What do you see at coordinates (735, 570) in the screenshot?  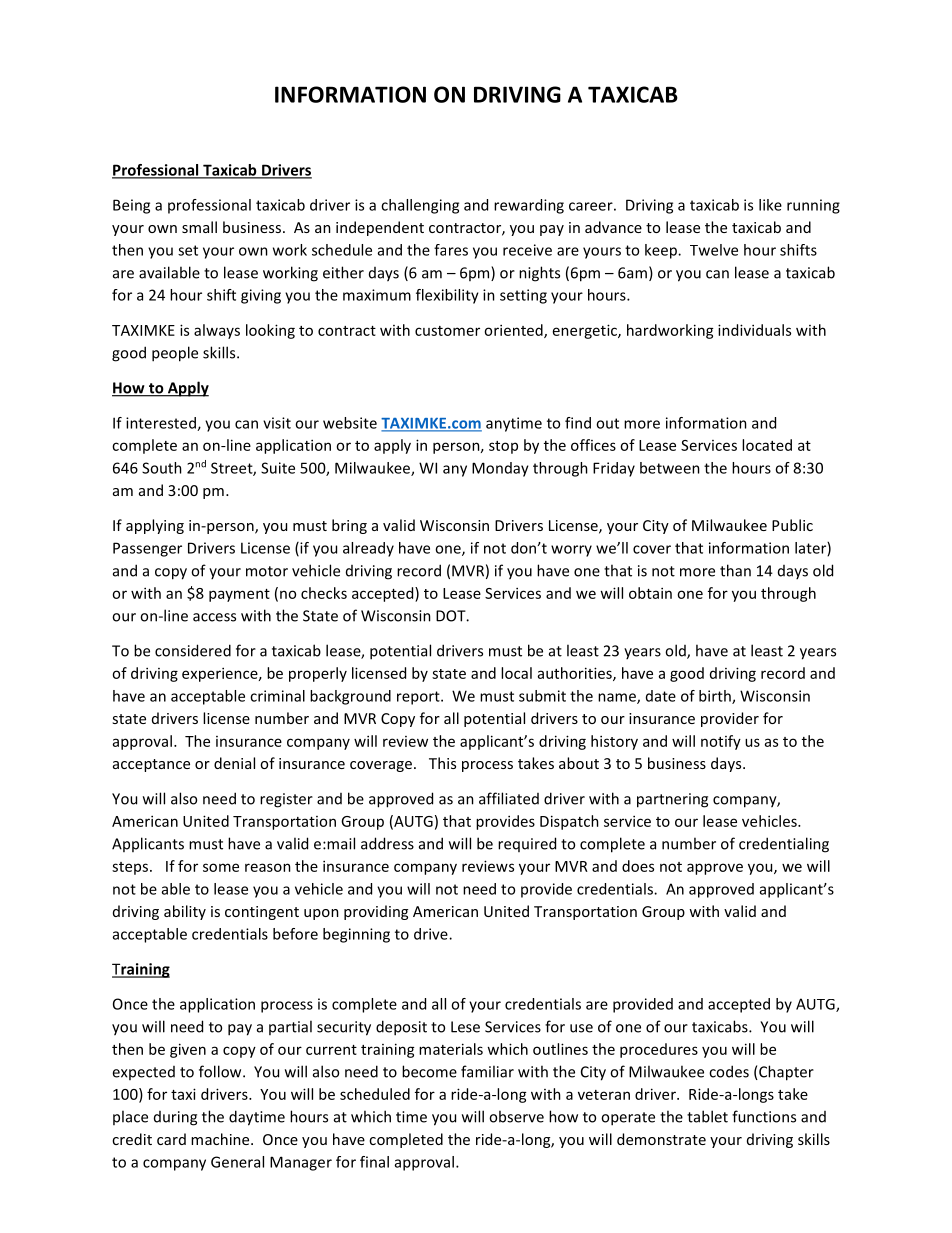 I see `than` at bounding box center [735, 570].
